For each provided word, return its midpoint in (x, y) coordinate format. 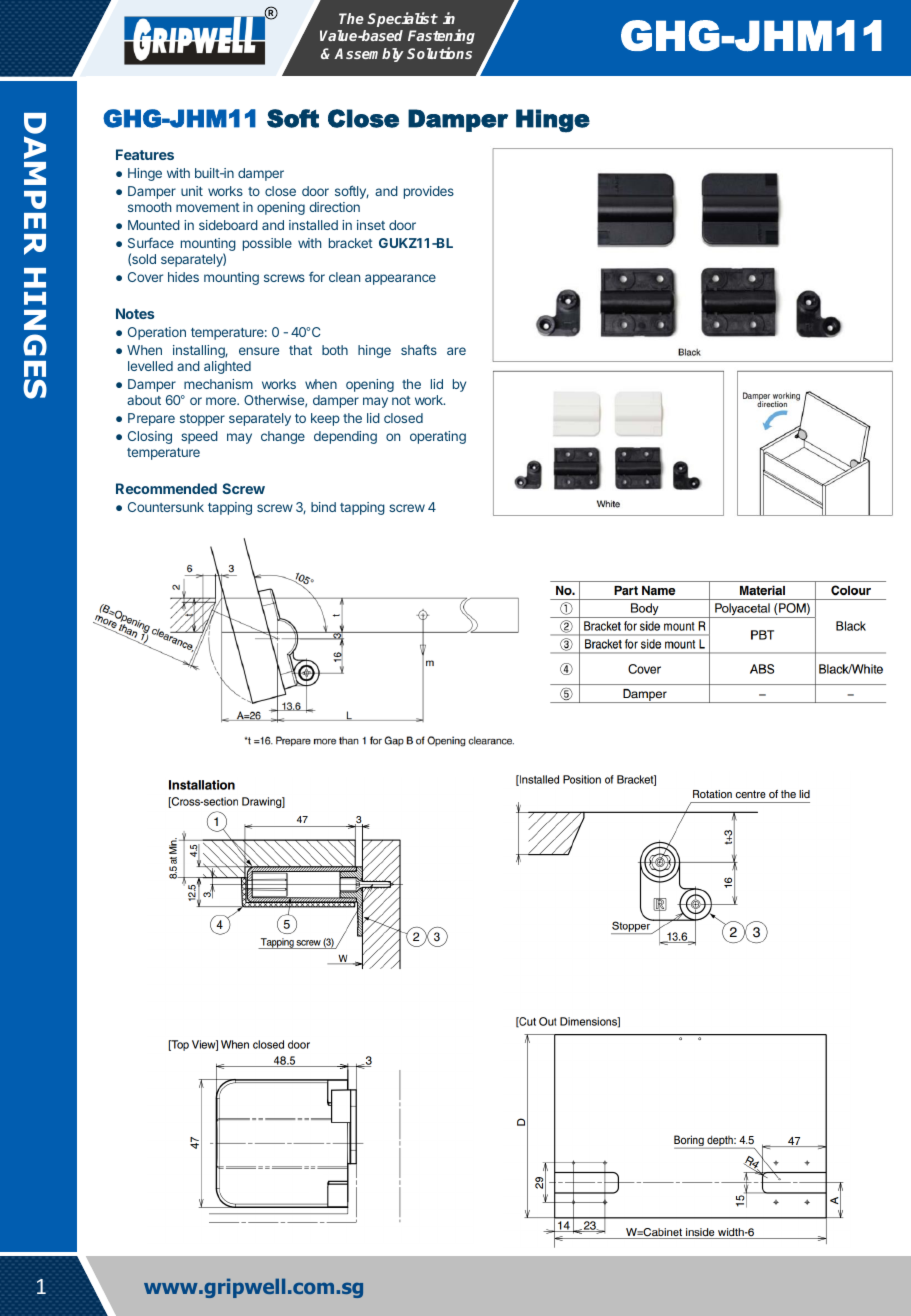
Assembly (369, 55)
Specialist (402, 19)
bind (323, 507)
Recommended (166, 488)
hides (183, 277)
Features (145, 154)
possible (267, 244)
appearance (400, 279)
